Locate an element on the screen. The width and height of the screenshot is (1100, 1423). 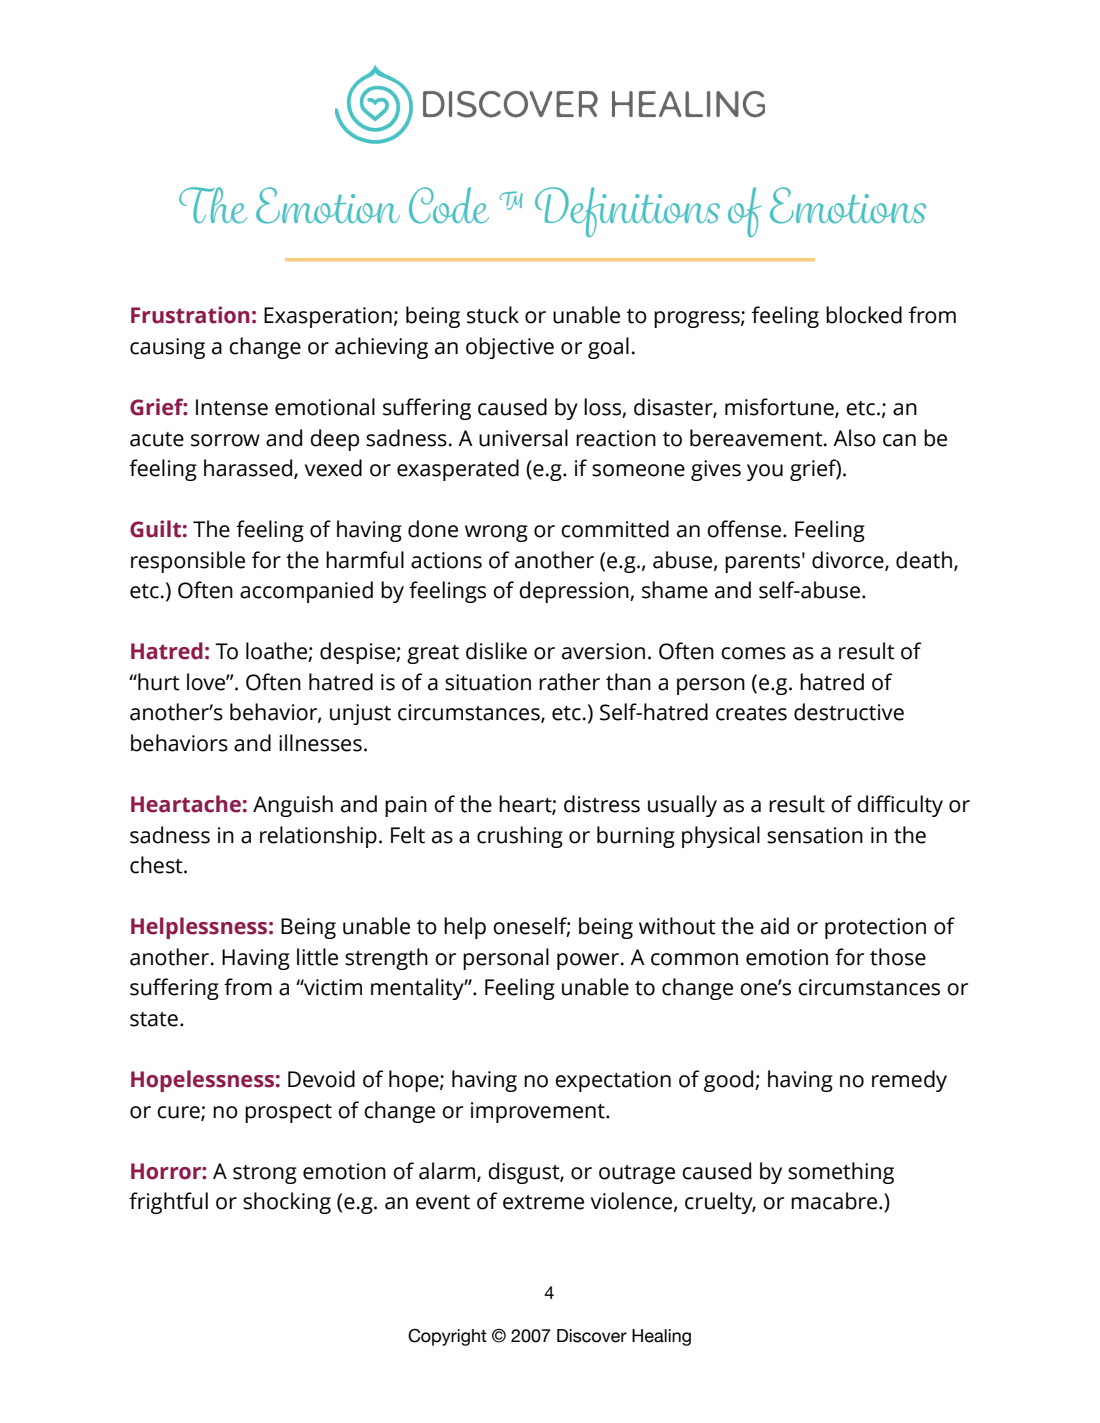
Definitions is located at coordinates (627, 212).
